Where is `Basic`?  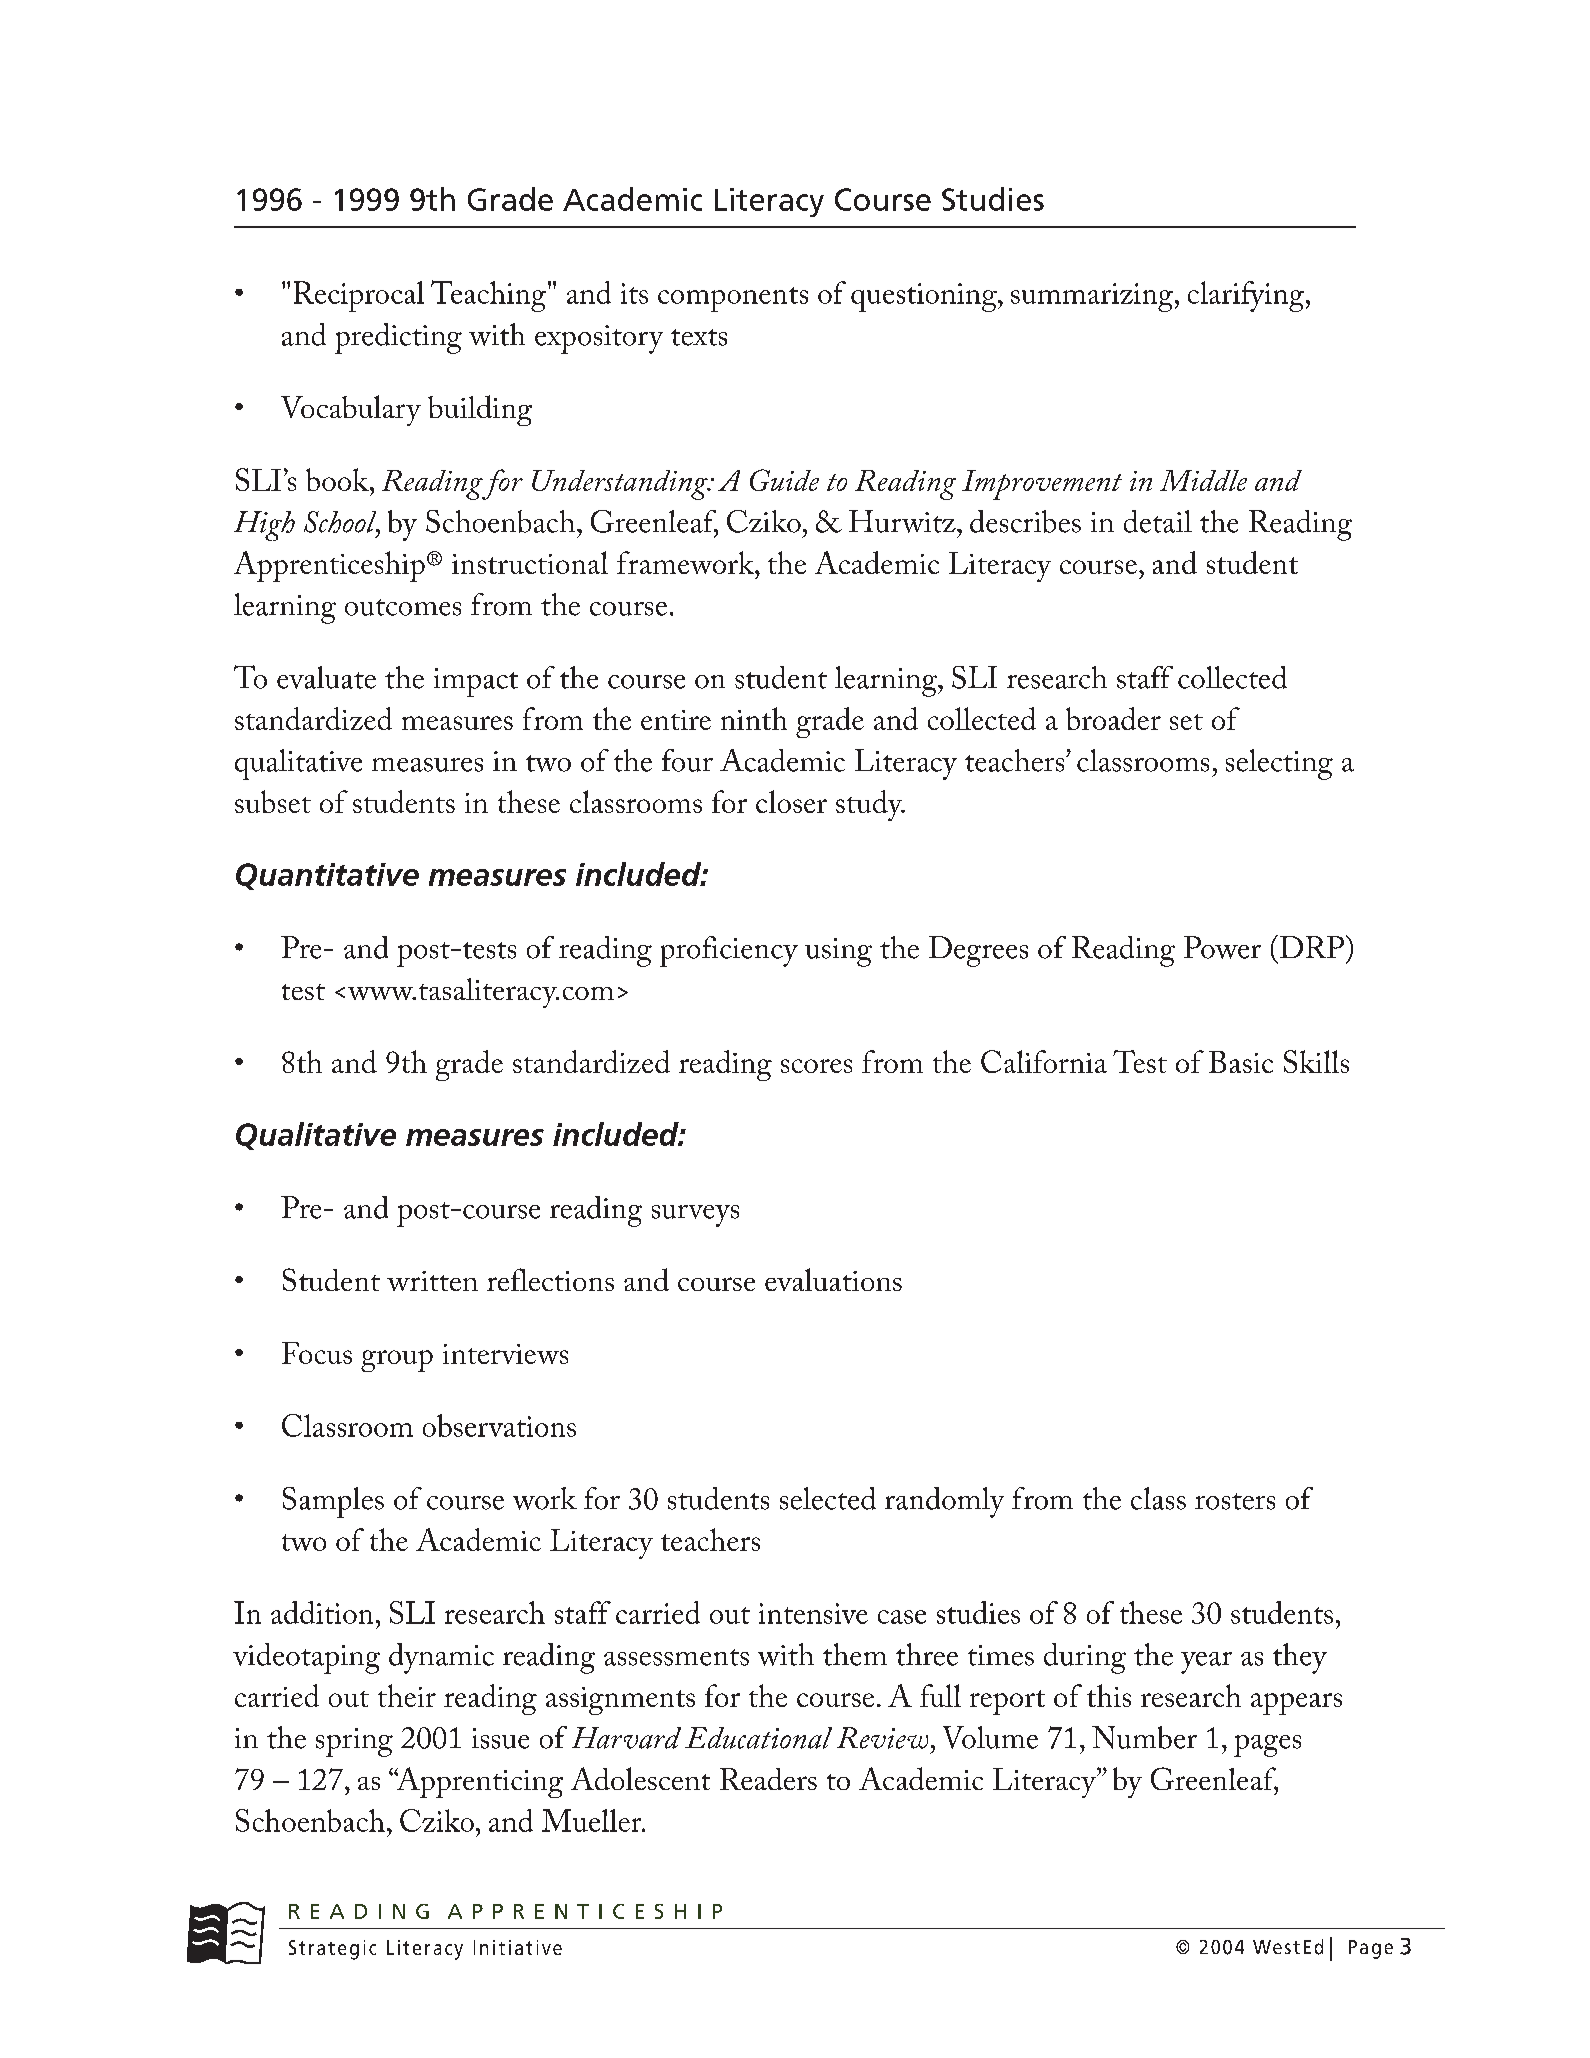
Basic is located at coordinates (1241, 1062).
